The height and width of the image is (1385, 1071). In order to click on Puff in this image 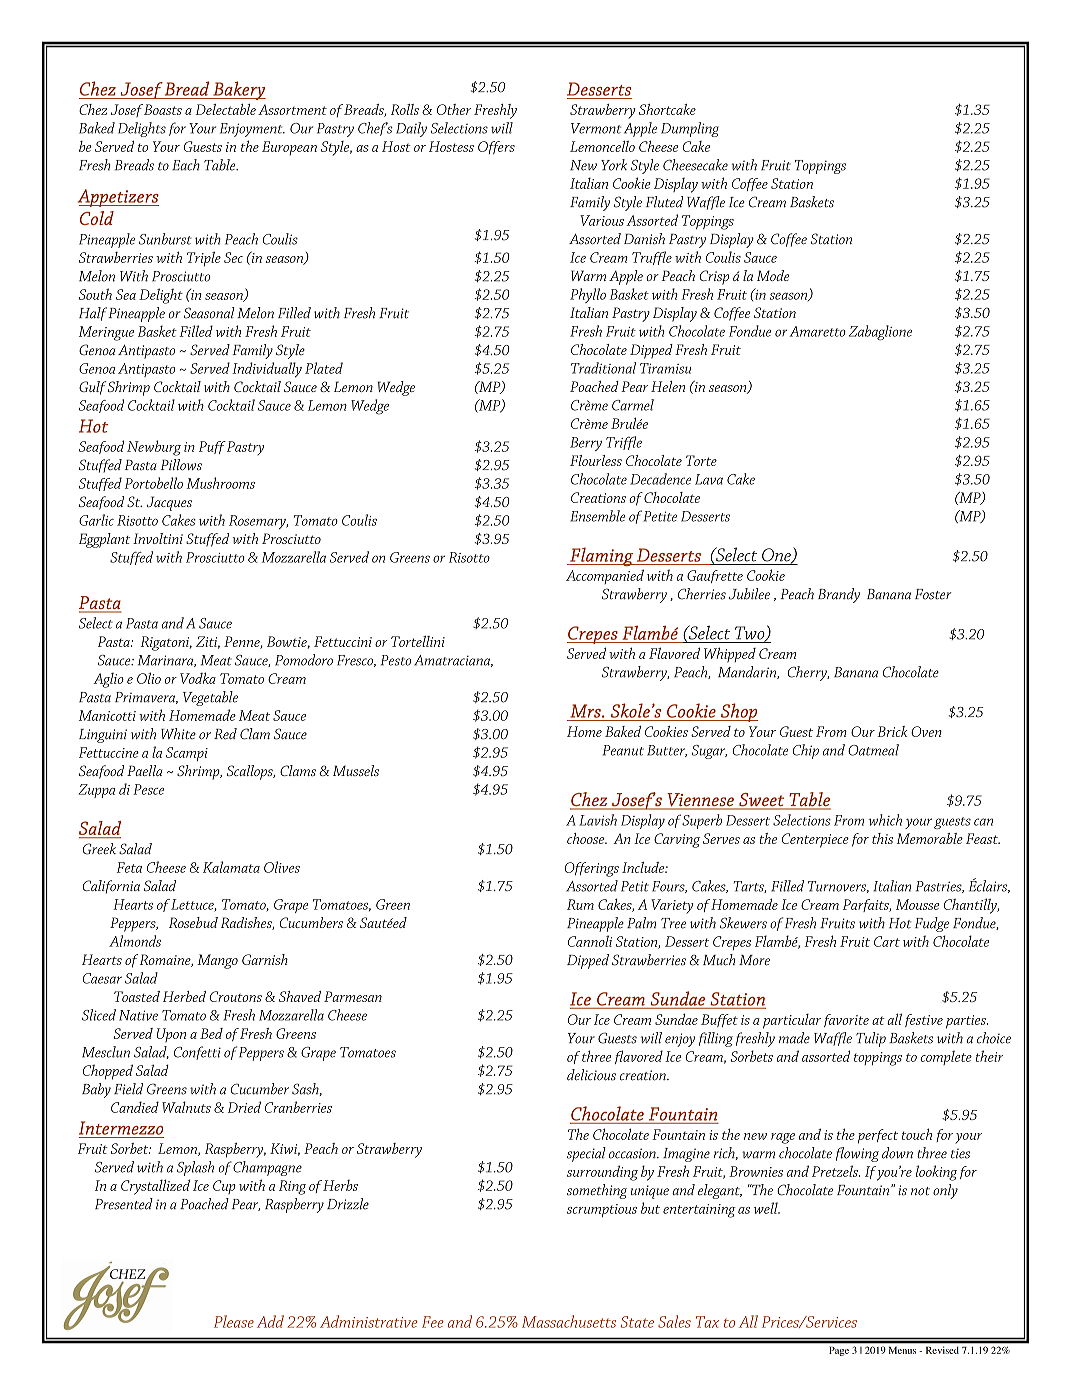, I will do `click(212, 447)`.
